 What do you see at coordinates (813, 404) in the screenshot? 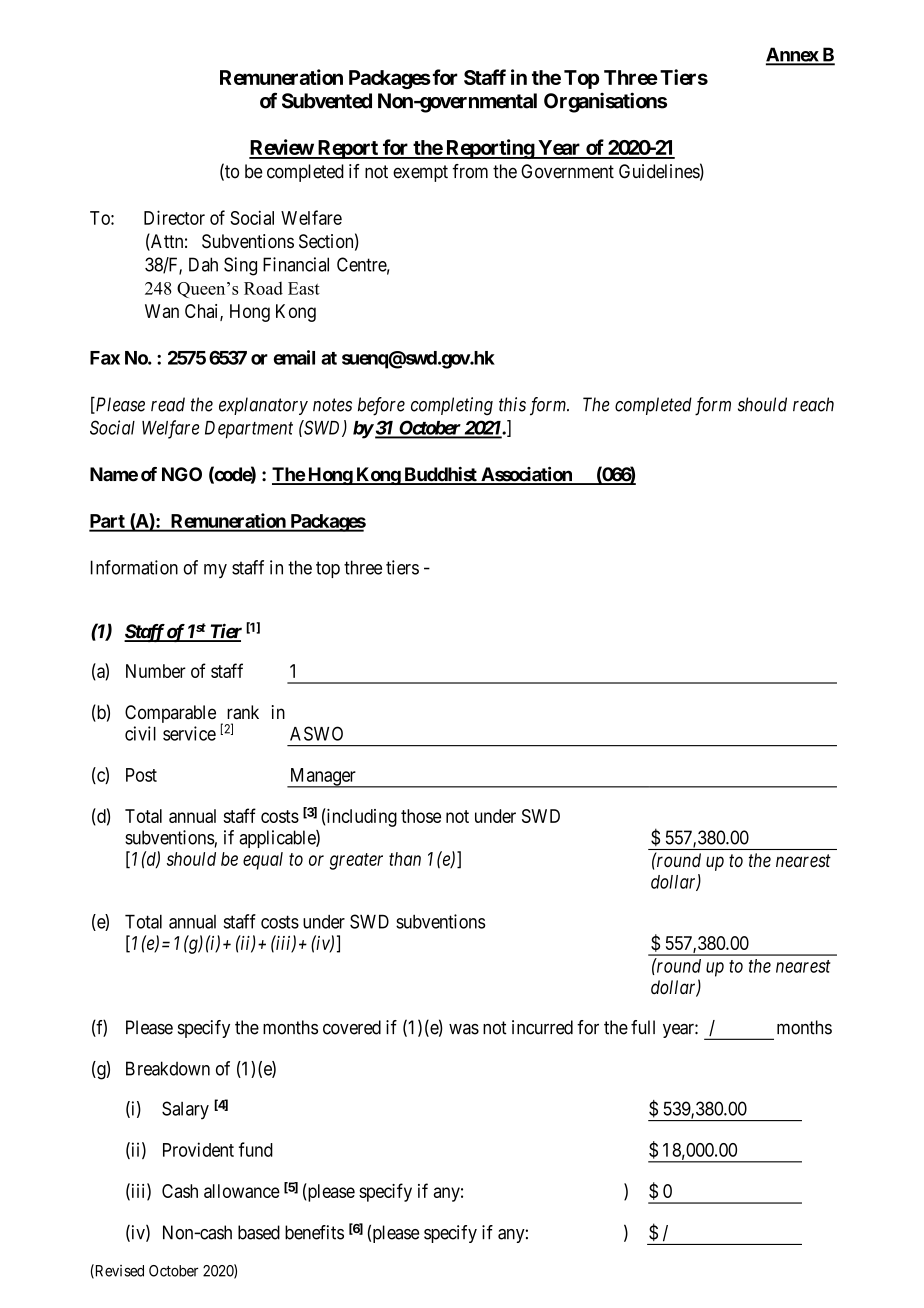
I see `reach` at bounding box center [813, 404].
